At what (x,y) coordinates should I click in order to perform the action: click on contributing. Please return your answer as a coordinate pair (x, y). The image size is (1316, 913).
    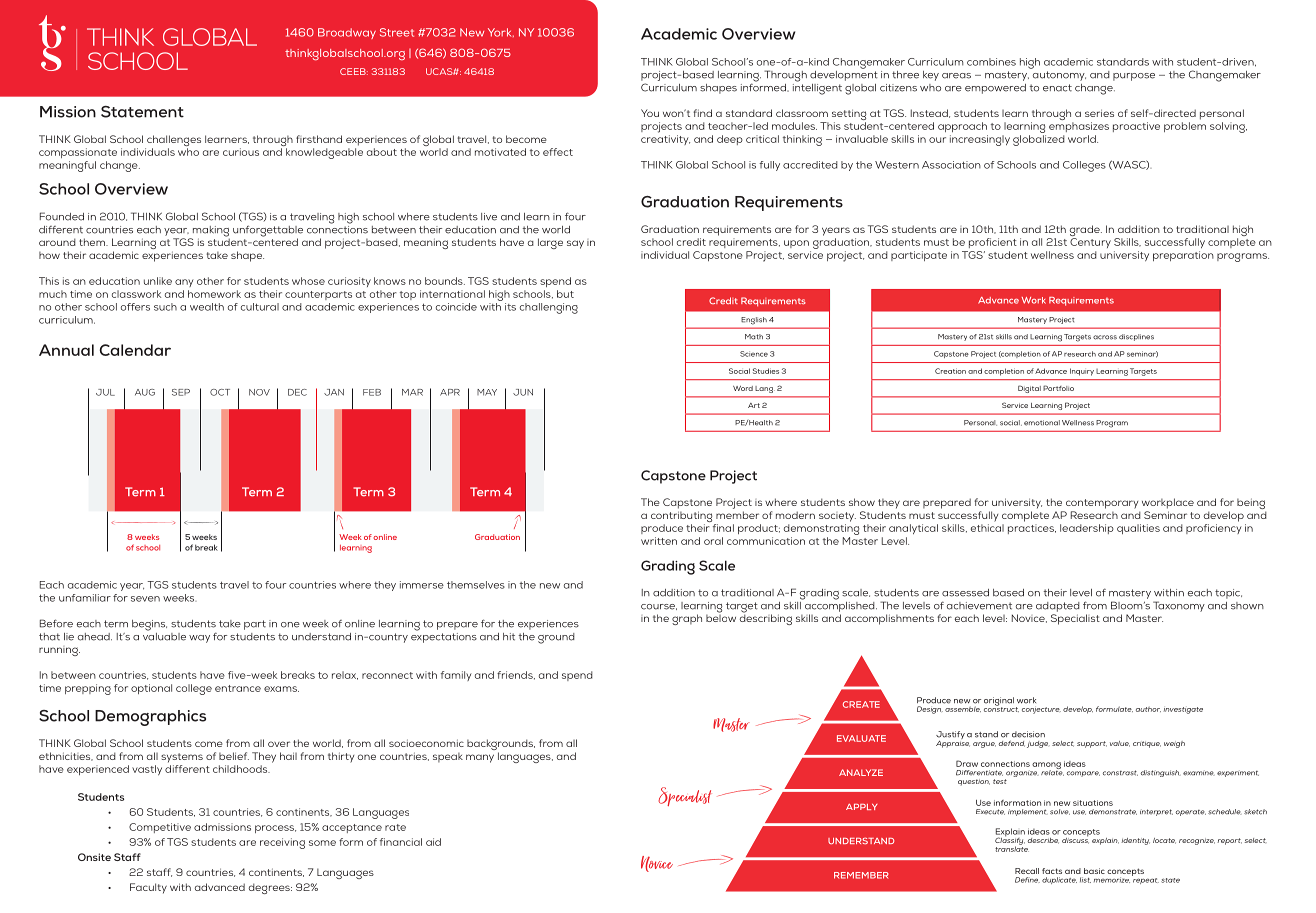
    Looking at the image, I should click on (683, 518).
